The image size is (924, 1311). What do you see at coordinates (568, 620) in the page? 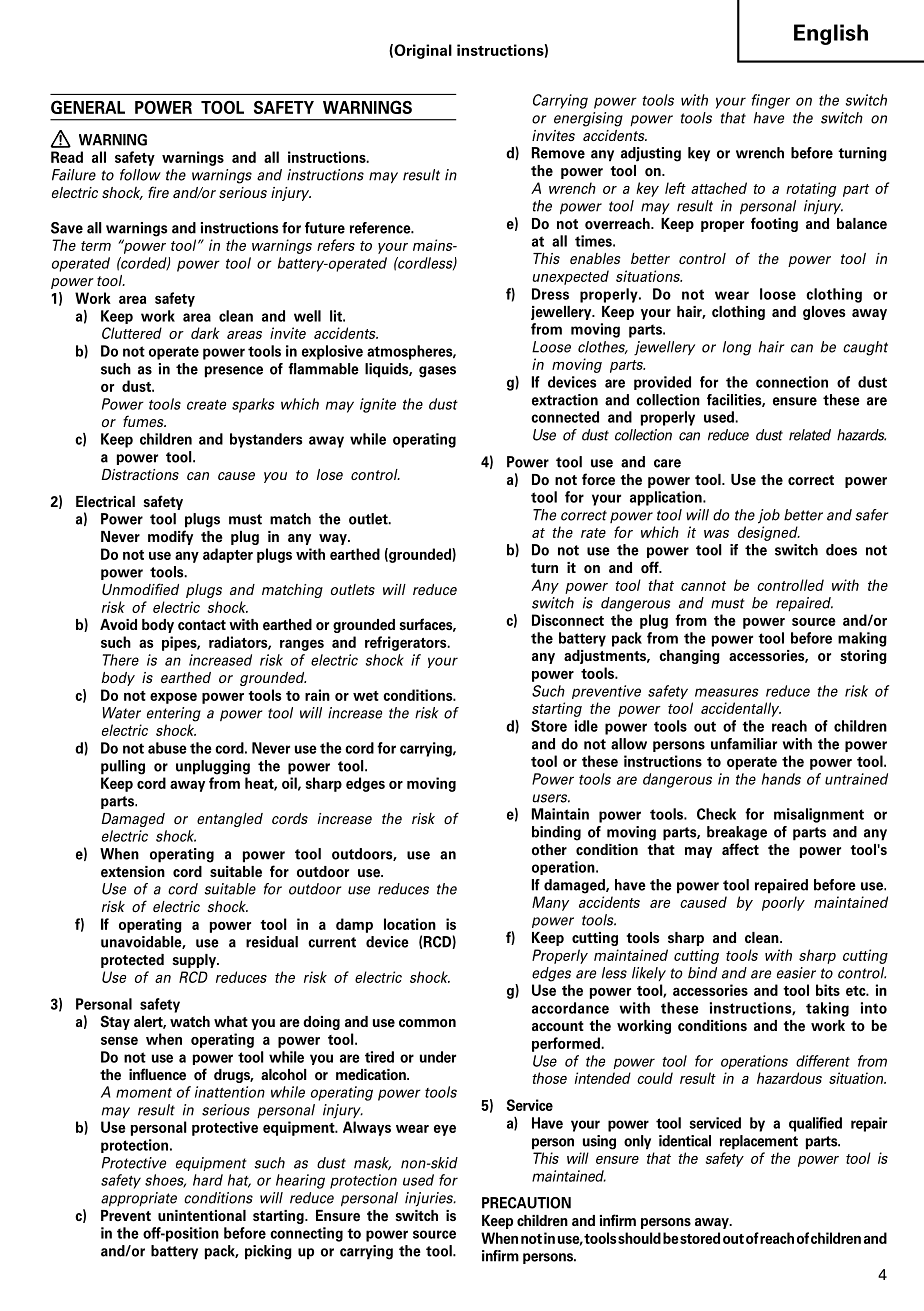
I see `Disconnect` at bounding box center [568, 620].
